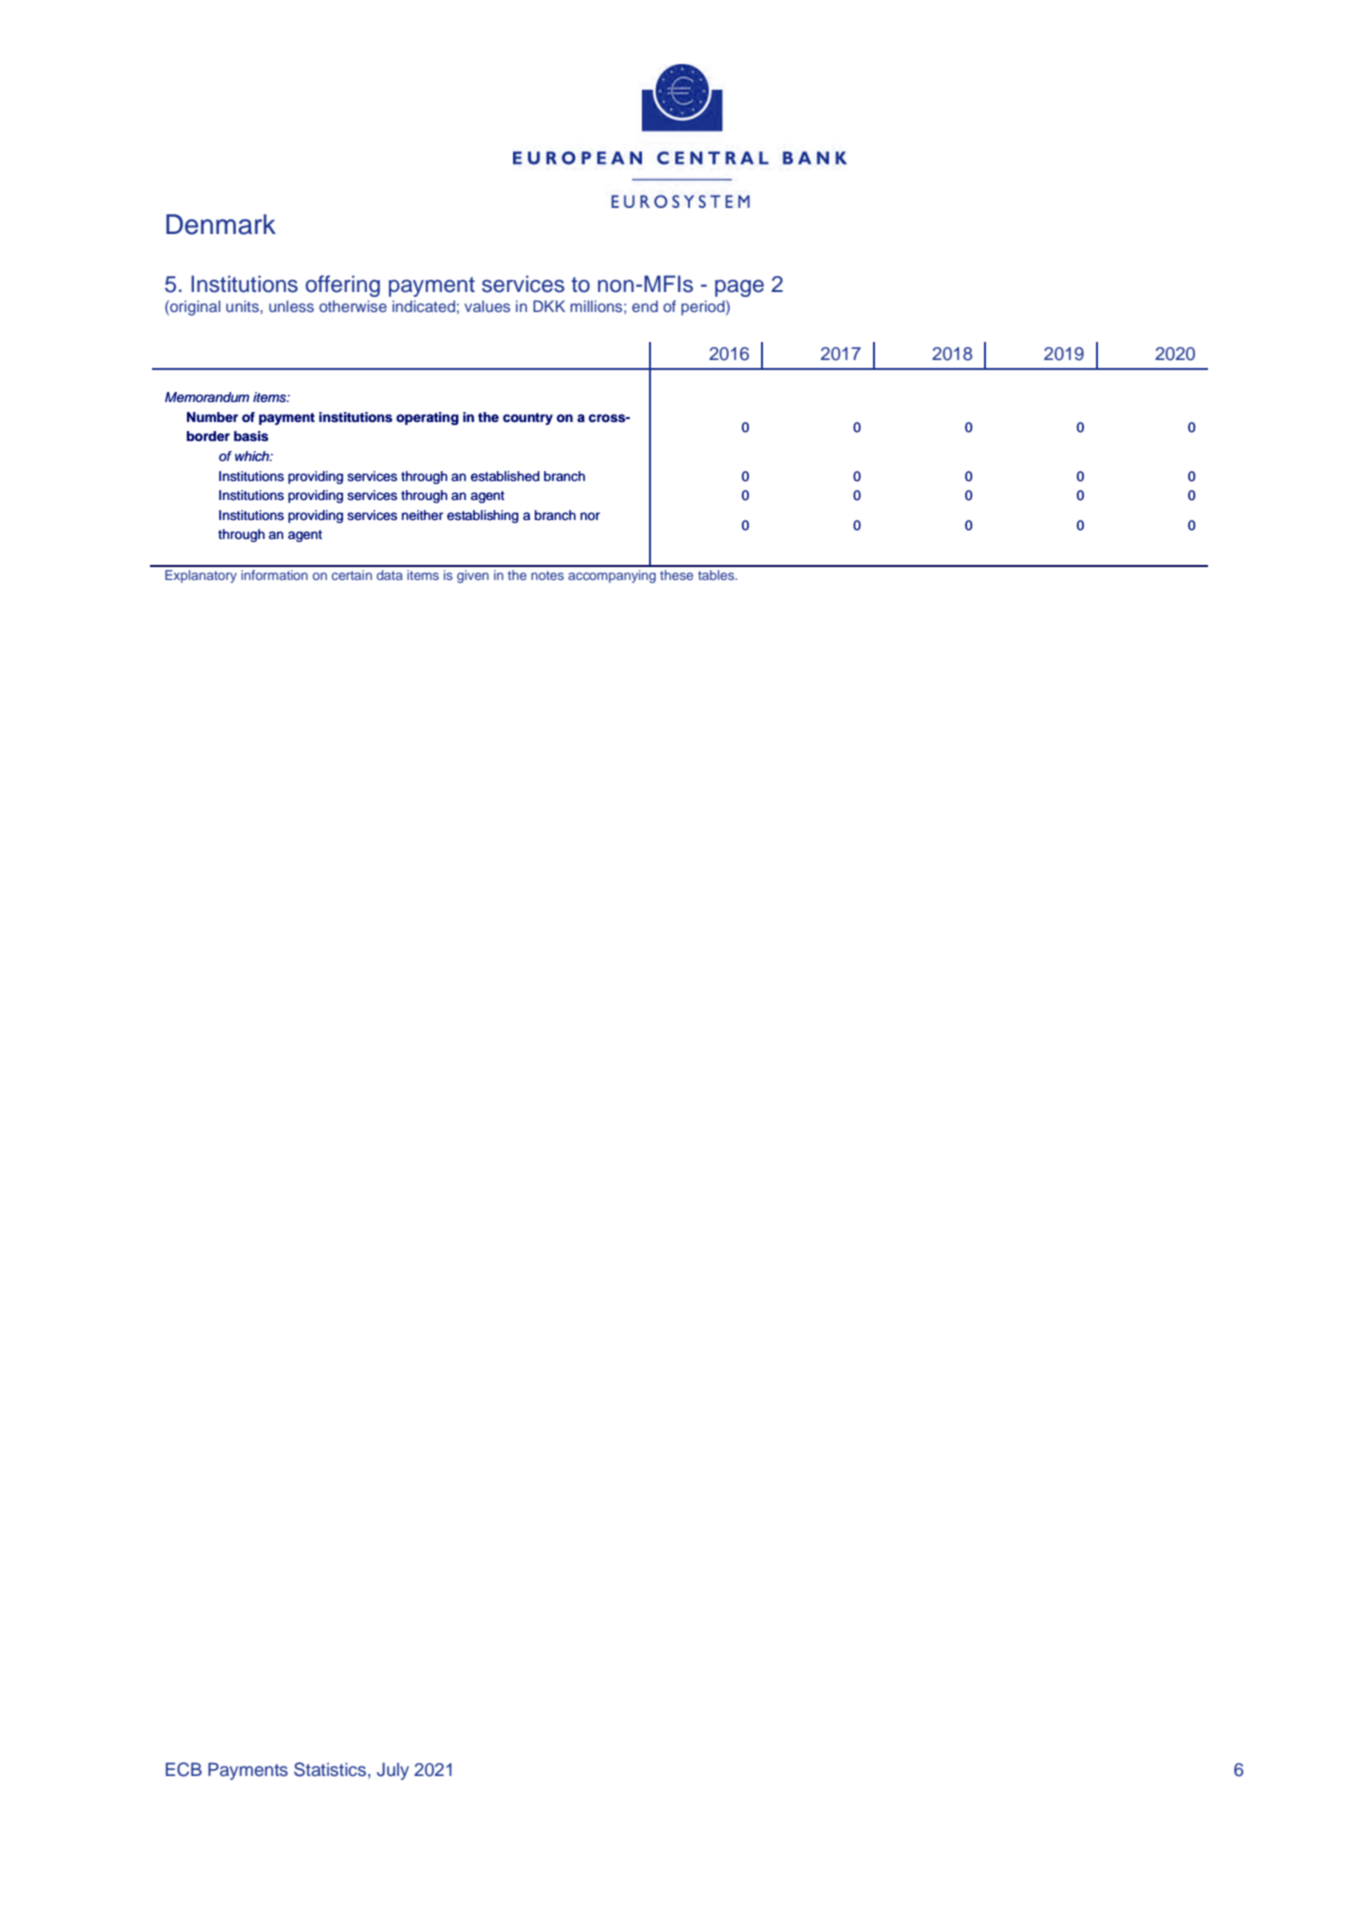 The width and height of the screenshot is (1360, 1923). I want to click on tables, so click(717, 575).
